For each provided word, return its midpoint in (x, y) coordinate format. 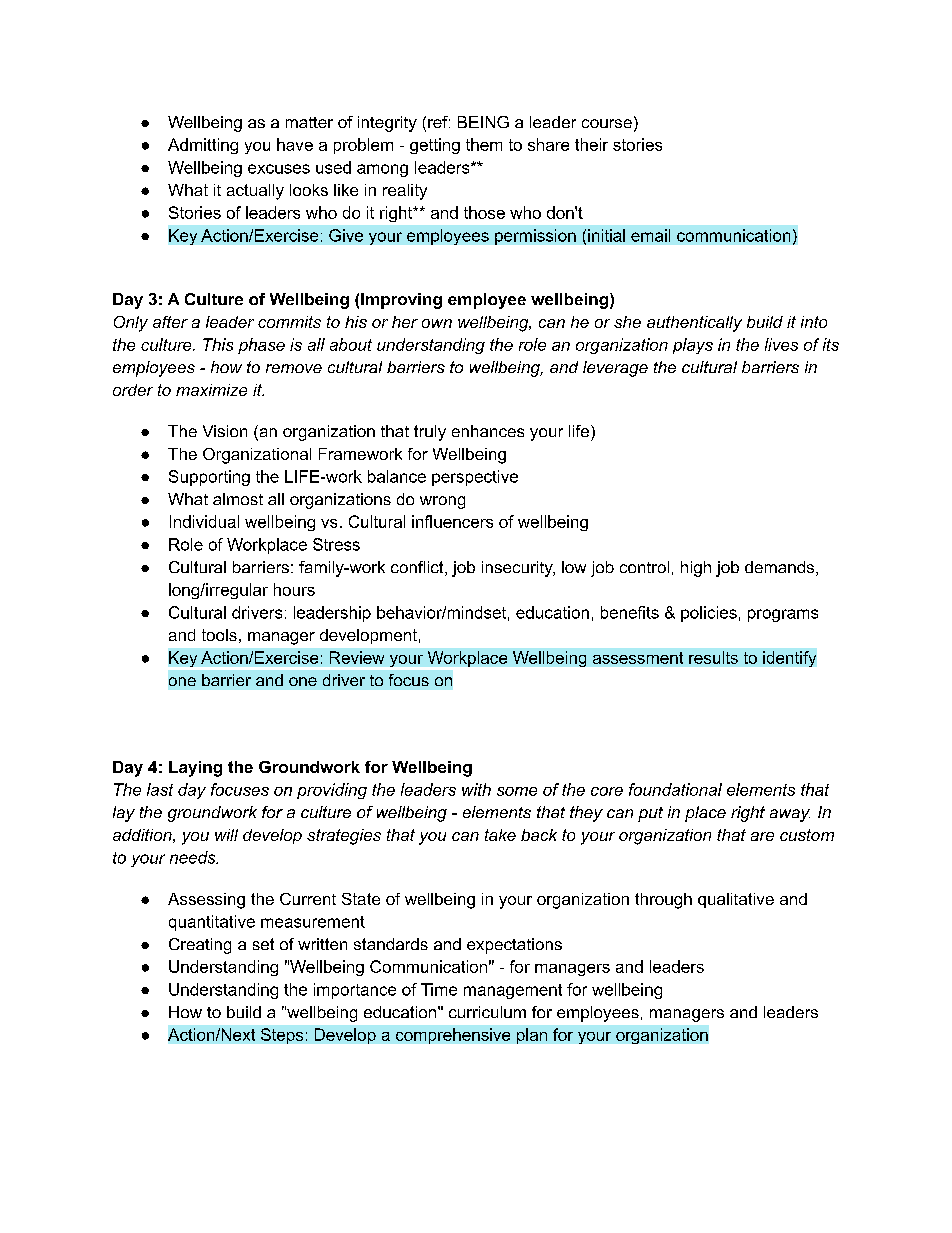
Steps (282, 1036)
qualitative (736, 900)
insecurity (518, 569)
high (696, 569)
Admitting (203, 146)
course (607, 123)
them (484, 144)
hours (294, 589)
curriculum (487, 1012)
